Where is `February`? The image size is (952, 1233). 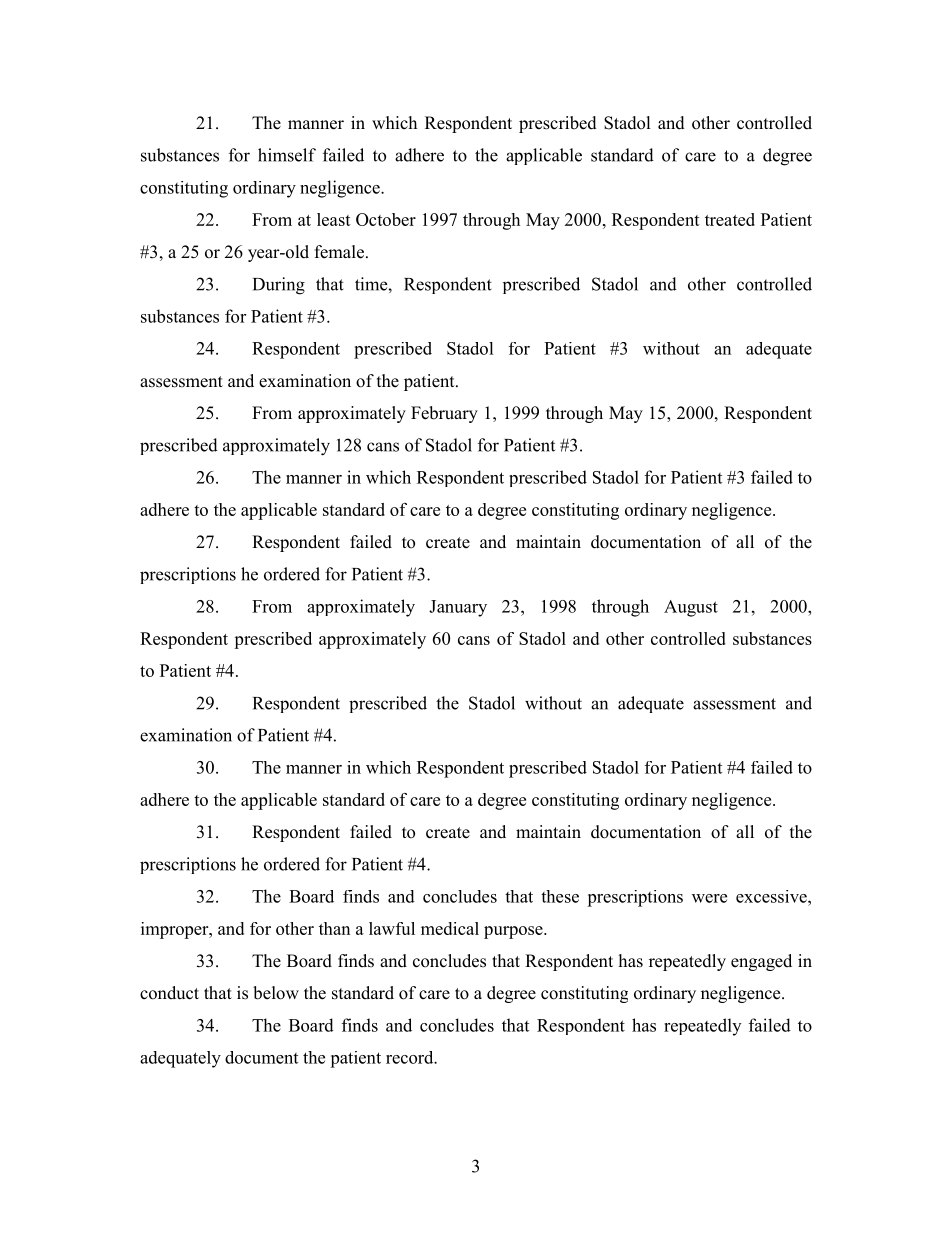 February is located at coordinates (444, 414).
